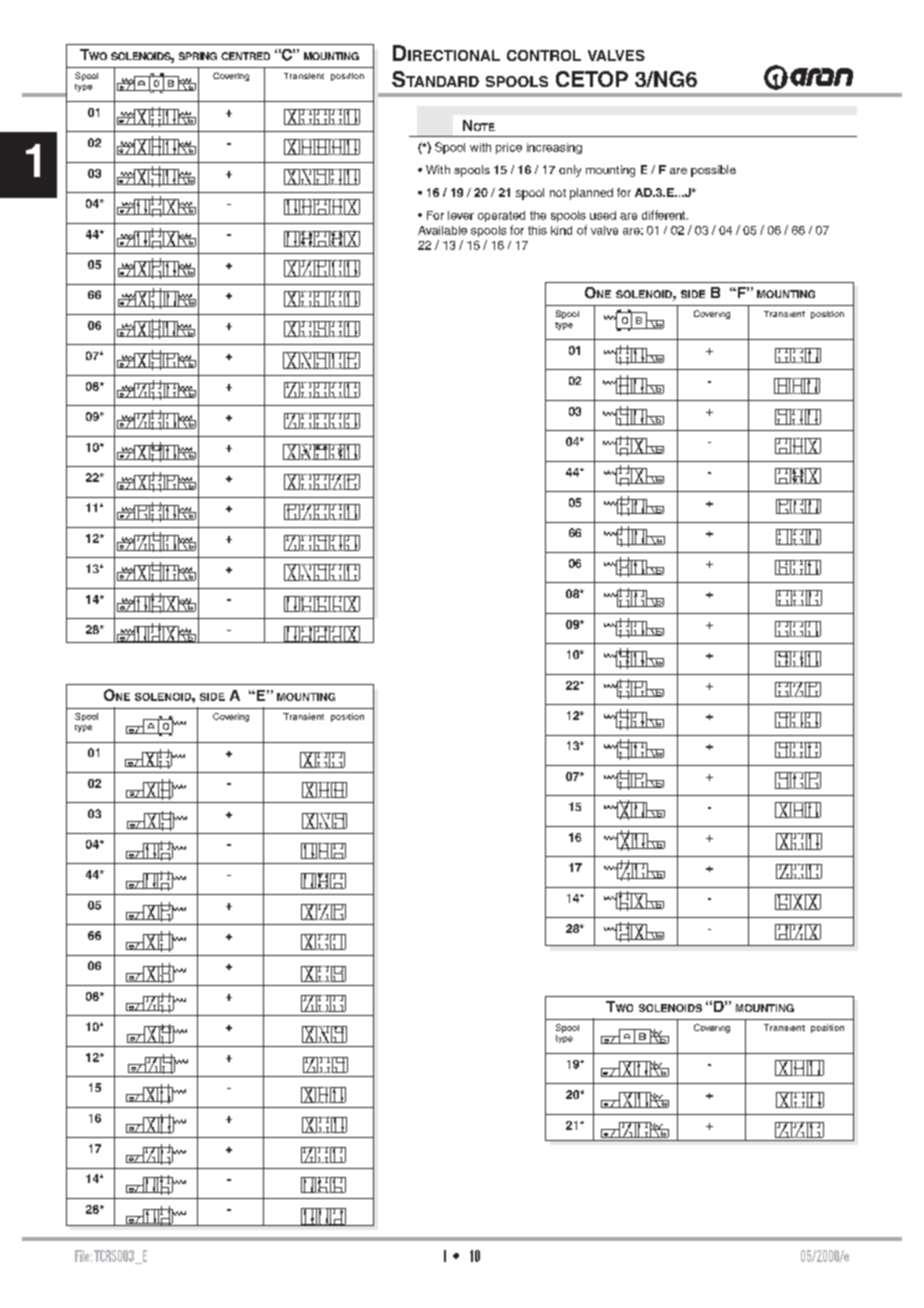  Describe the element at coordinates (198, 56) in the page. I see `SPRING` at that location.
